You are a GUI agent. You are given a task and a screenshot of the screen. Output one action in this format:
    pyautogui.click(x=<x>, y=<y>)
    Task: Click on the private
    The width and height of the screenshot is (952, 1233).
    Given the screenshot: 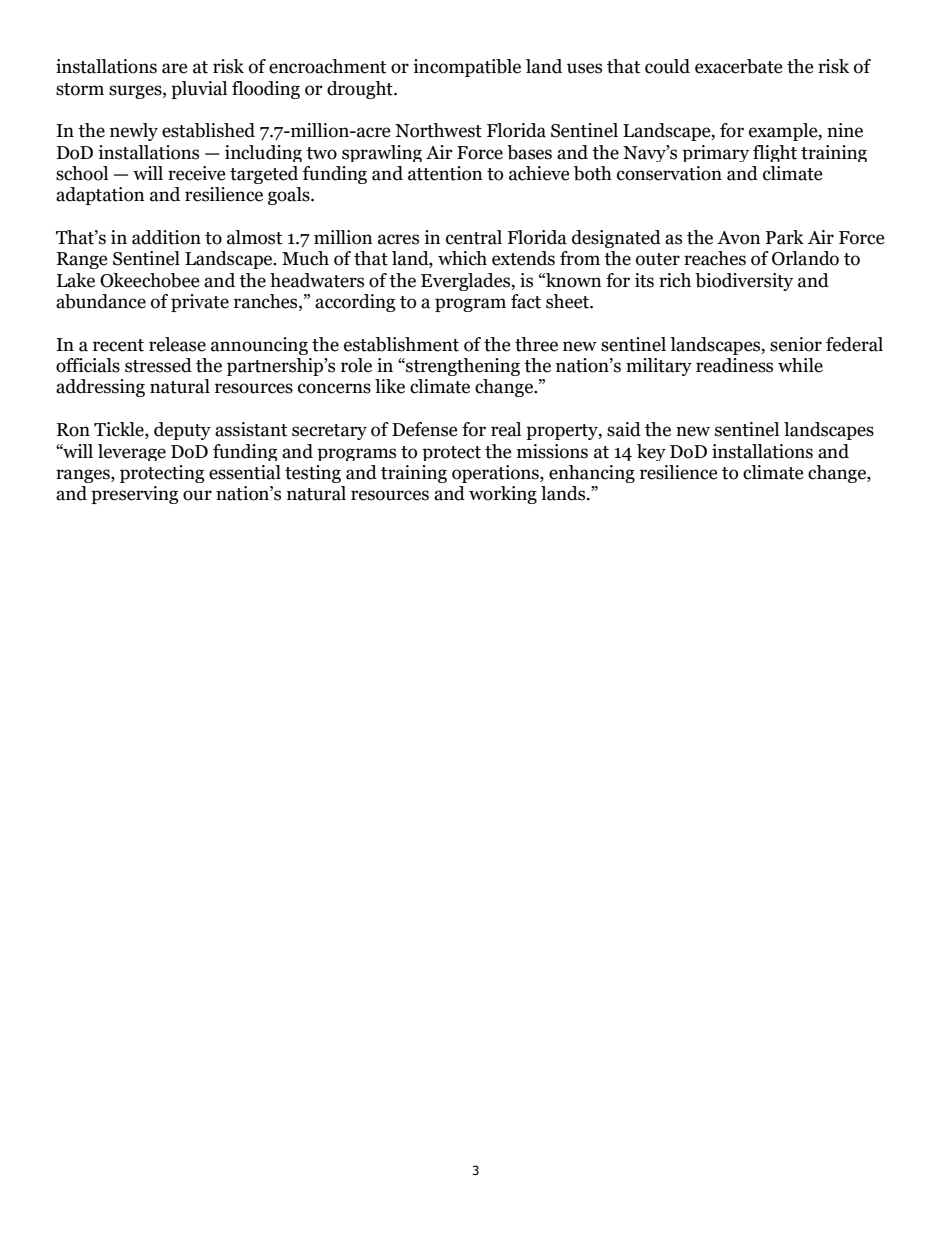 What is the action you would take?
    pyautogui.click(x=200, y=303)
